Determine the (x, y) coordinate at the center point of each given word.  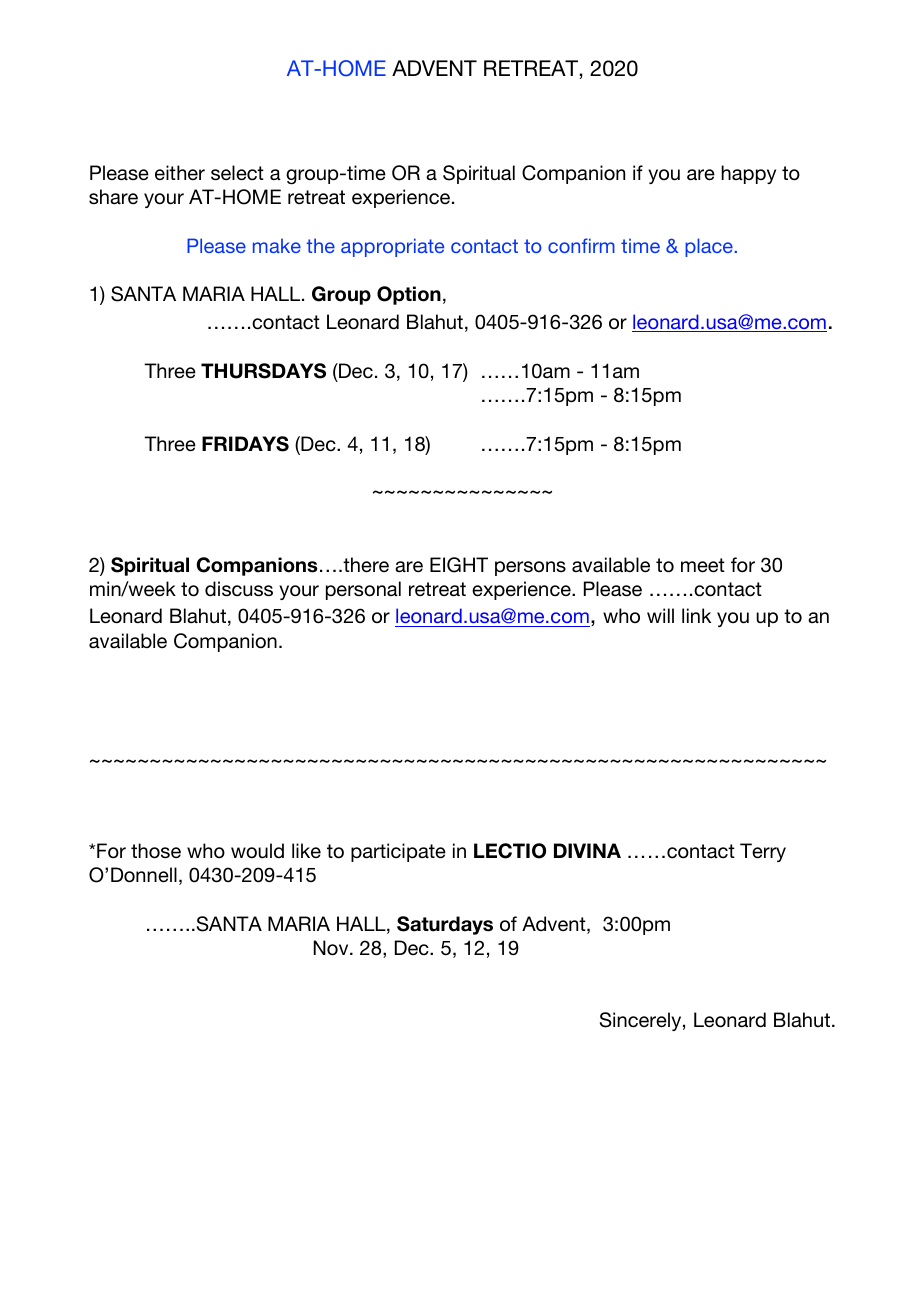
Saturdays (445, 925)
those (156, 851)
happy (748, 174)
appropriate (392, 247)
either (180, 172)
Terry (763, 852)
